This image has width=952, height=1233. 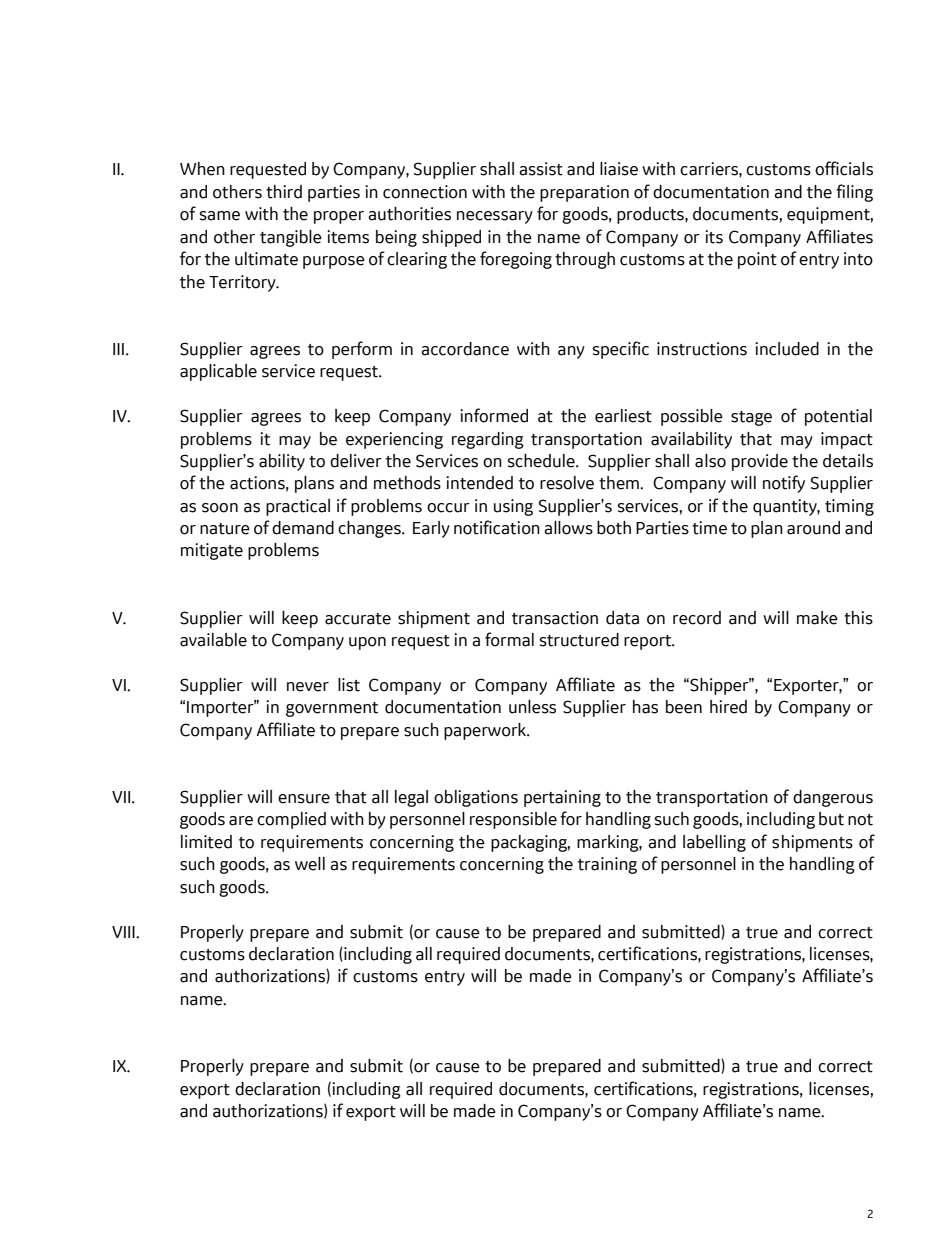 I want to click on labelling, so click(x=714, y=843).
